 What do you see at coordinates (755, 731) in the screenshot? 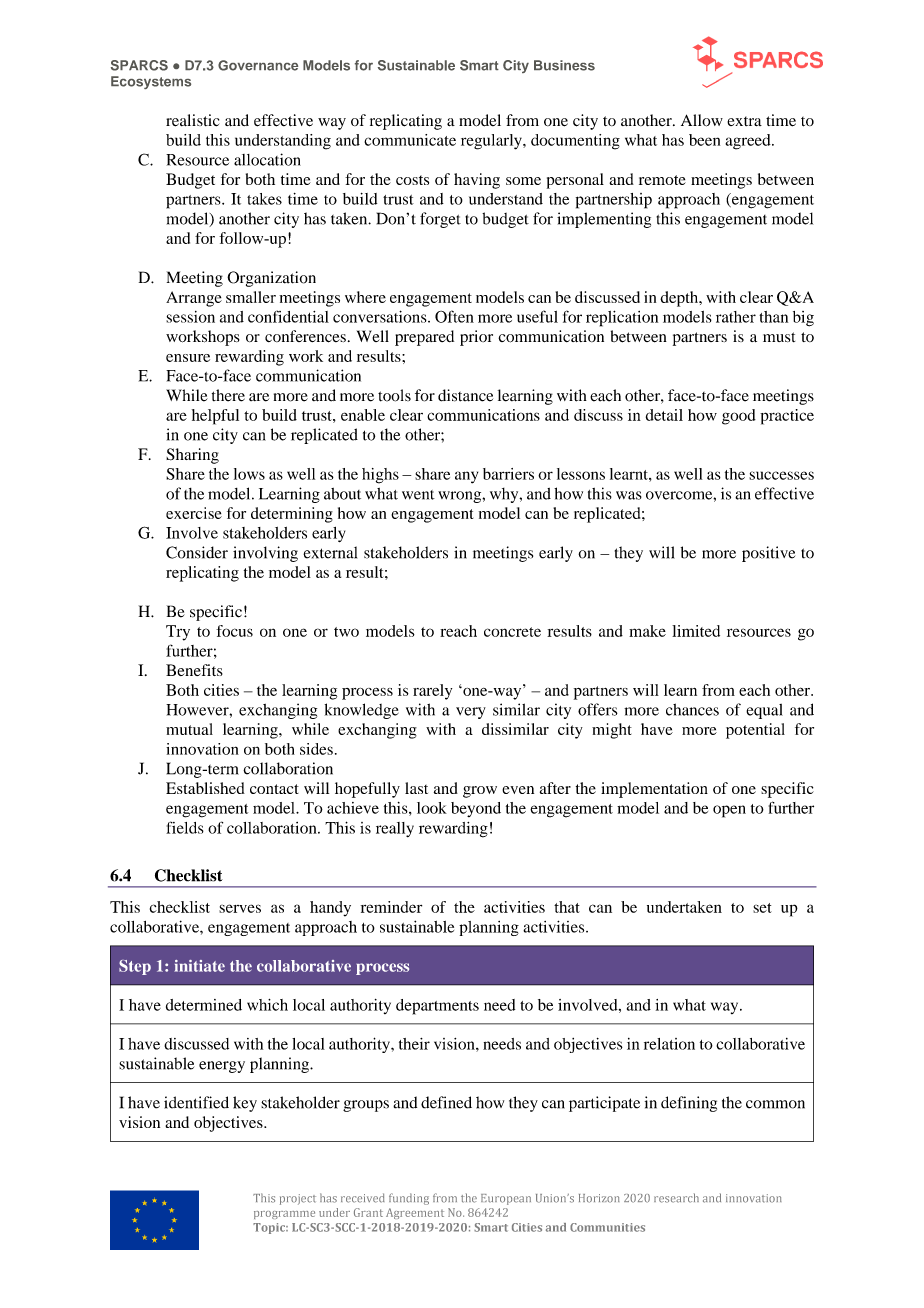
I see `potential` at bounding box center [755, 731].
